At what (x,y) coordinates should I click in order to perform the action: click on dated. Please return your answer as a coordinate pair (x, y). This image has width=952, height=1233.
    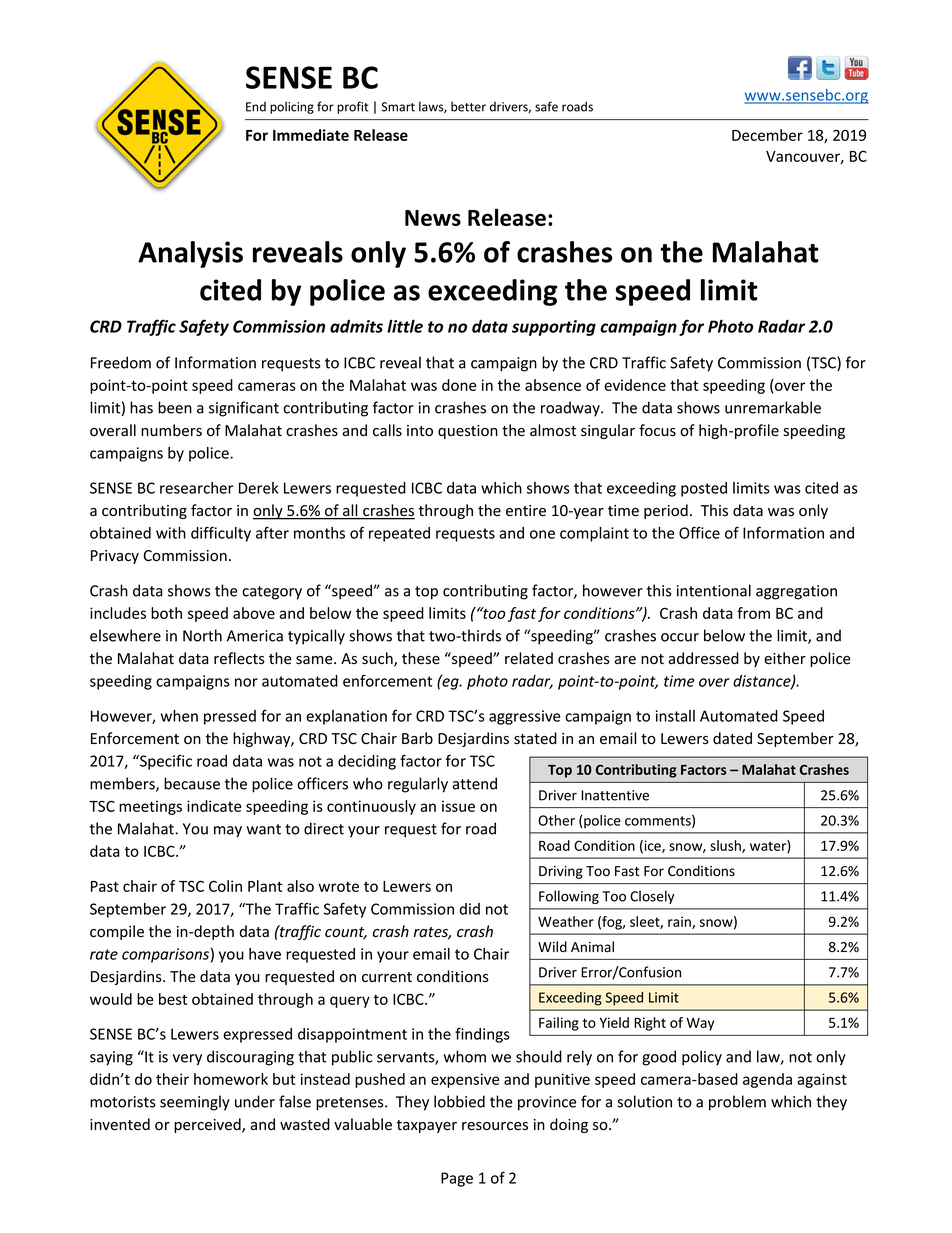
    Looking at the image, I should click on (732, 738).
